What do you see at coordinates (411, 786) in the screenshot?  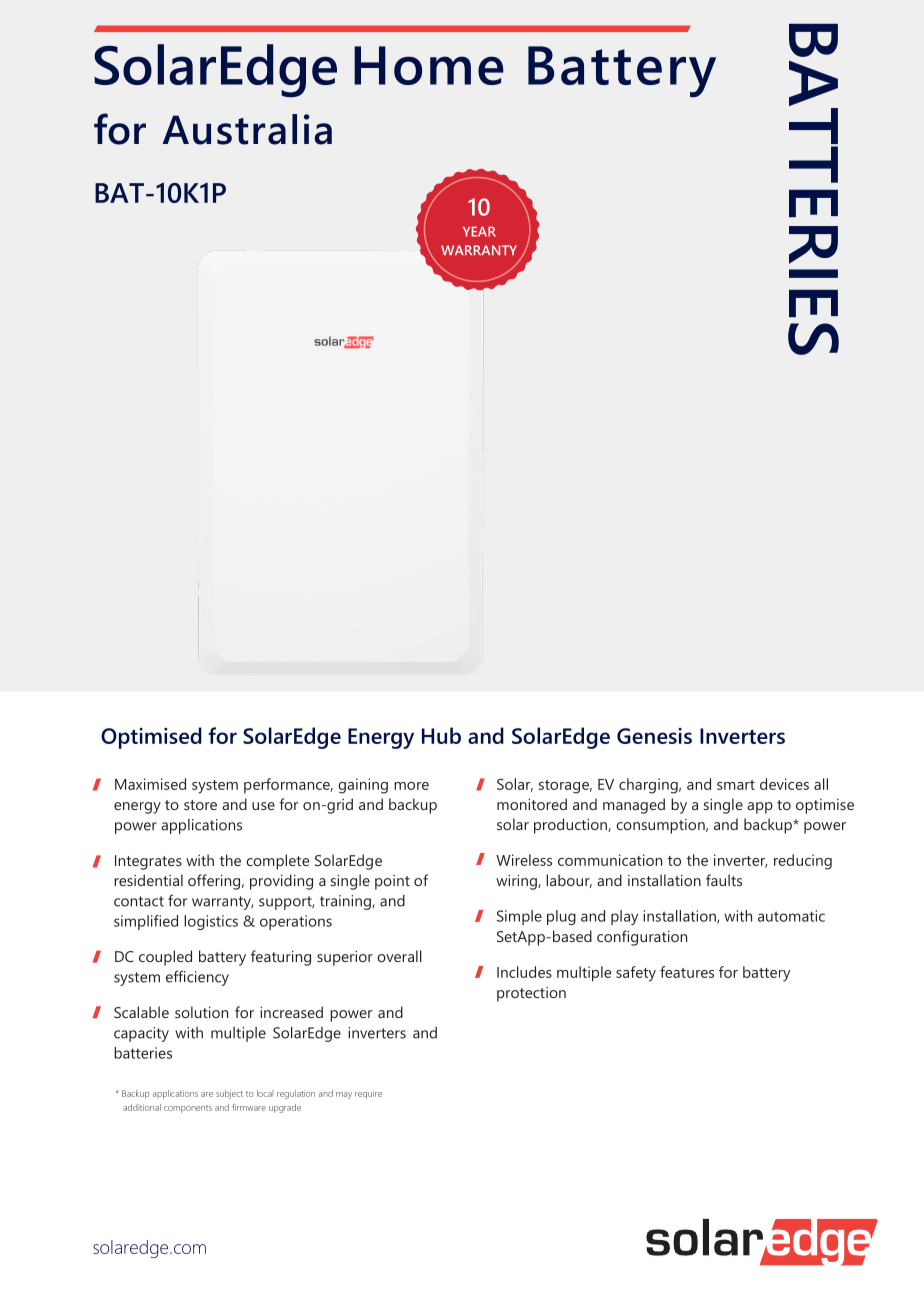 I see `more` at bounding box center [411, 786].
